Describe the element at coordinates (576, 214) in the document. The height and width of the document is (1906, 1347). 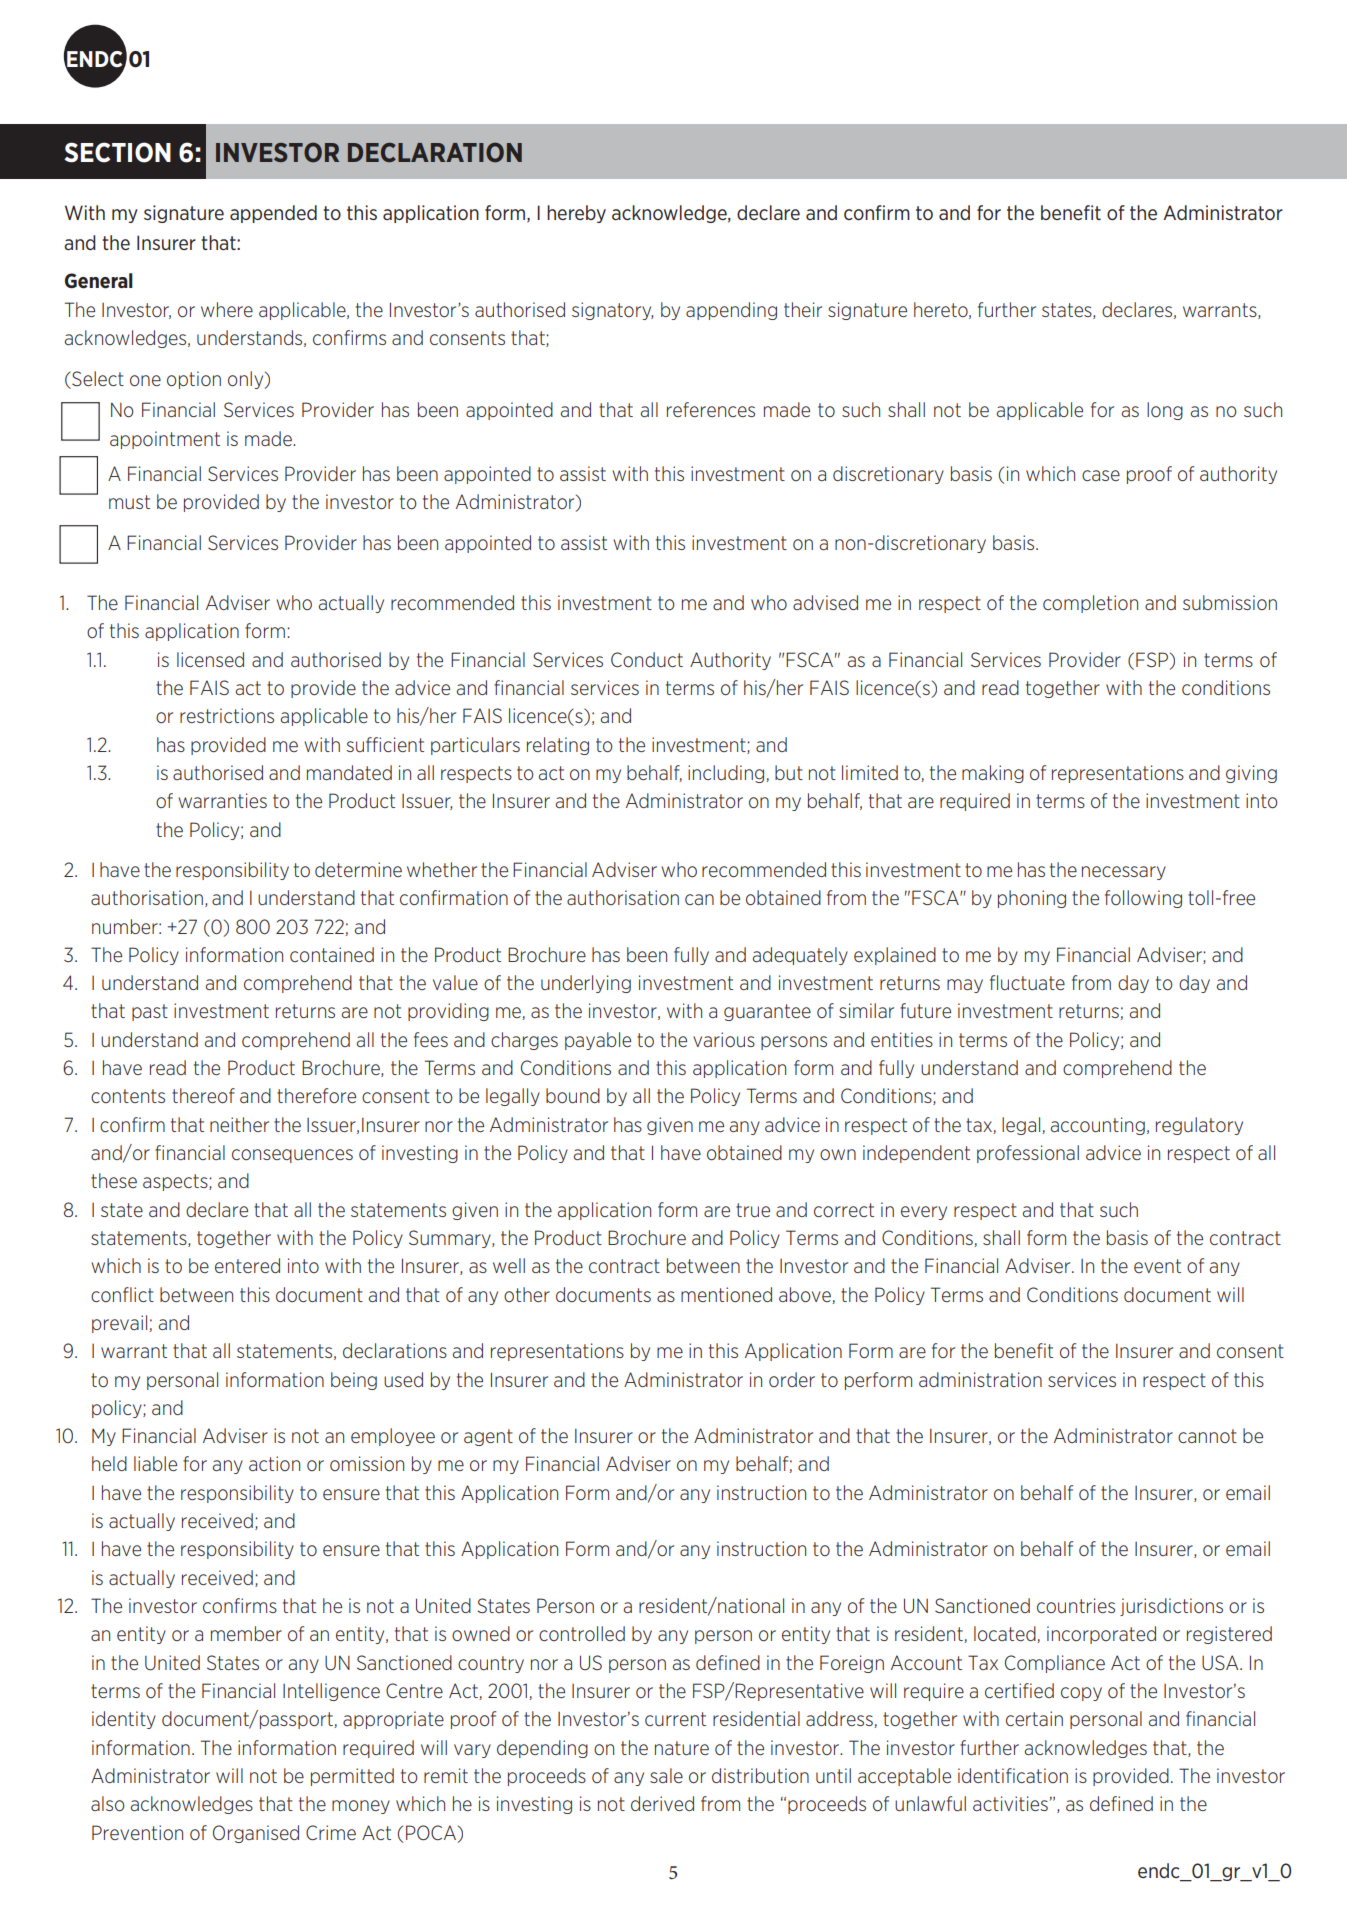
I see `hereby` at that location.
